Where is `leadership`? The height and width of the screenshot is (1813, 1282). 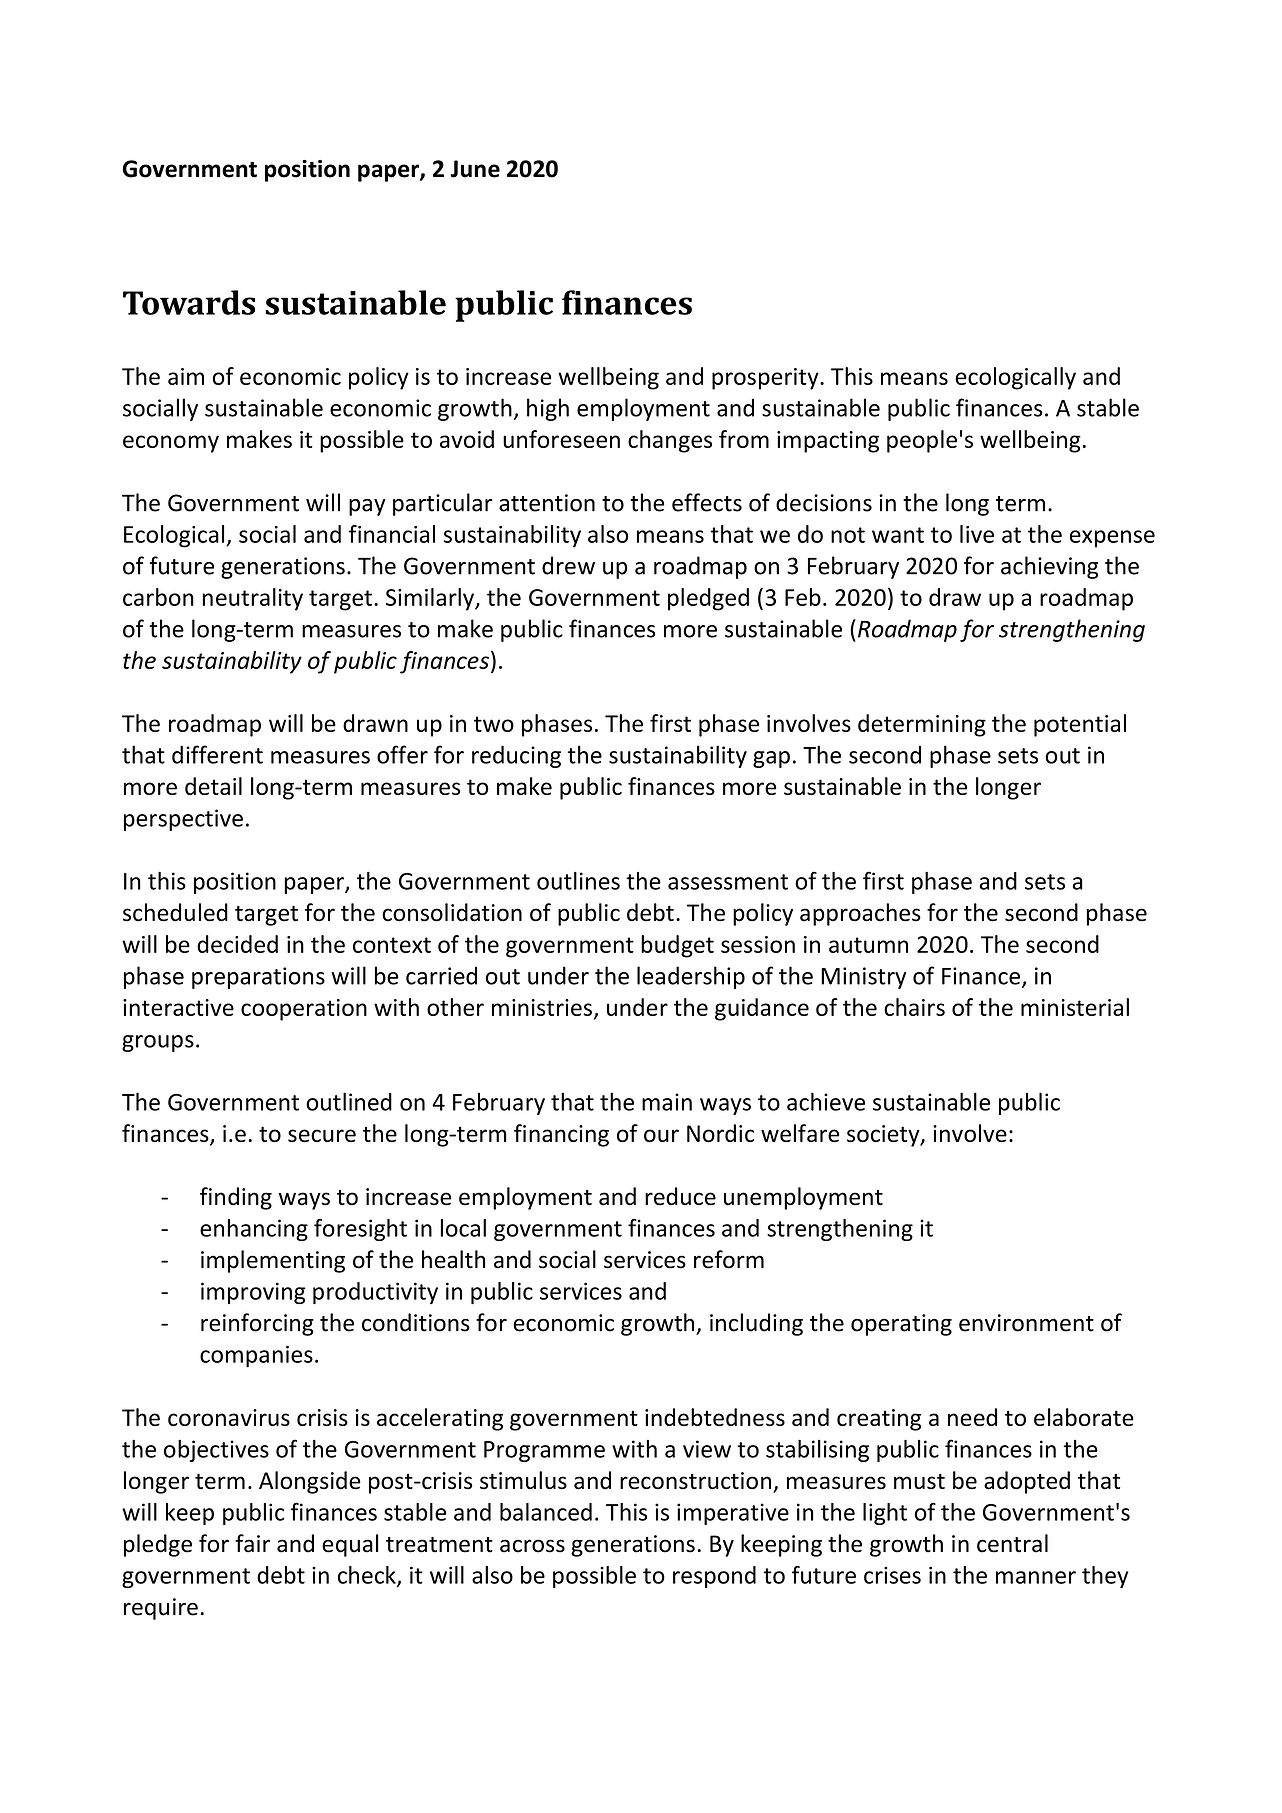 leadership is located at coordinates (691, 977).
